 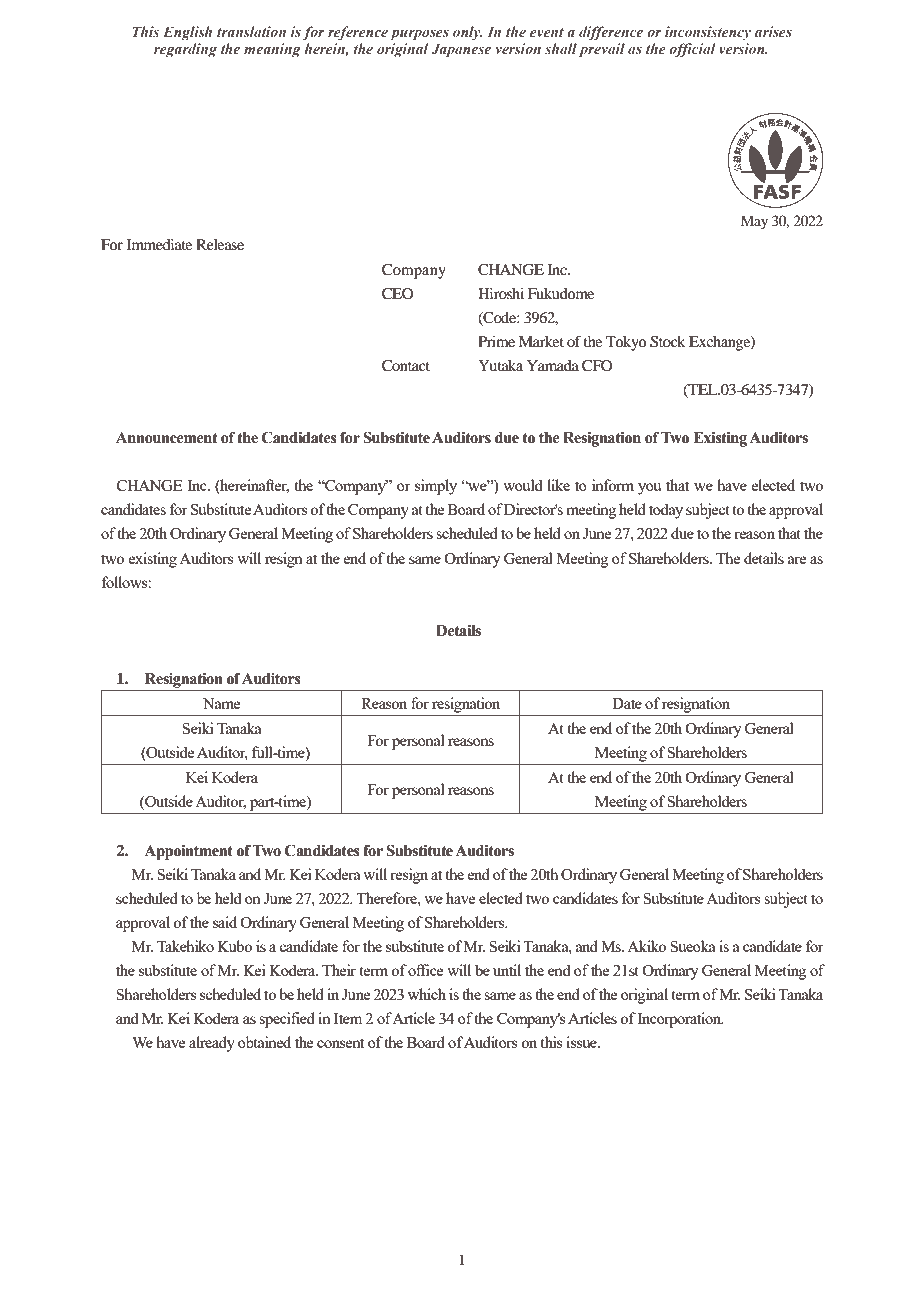 I want to click on translation, so click(x=251, y=31).
